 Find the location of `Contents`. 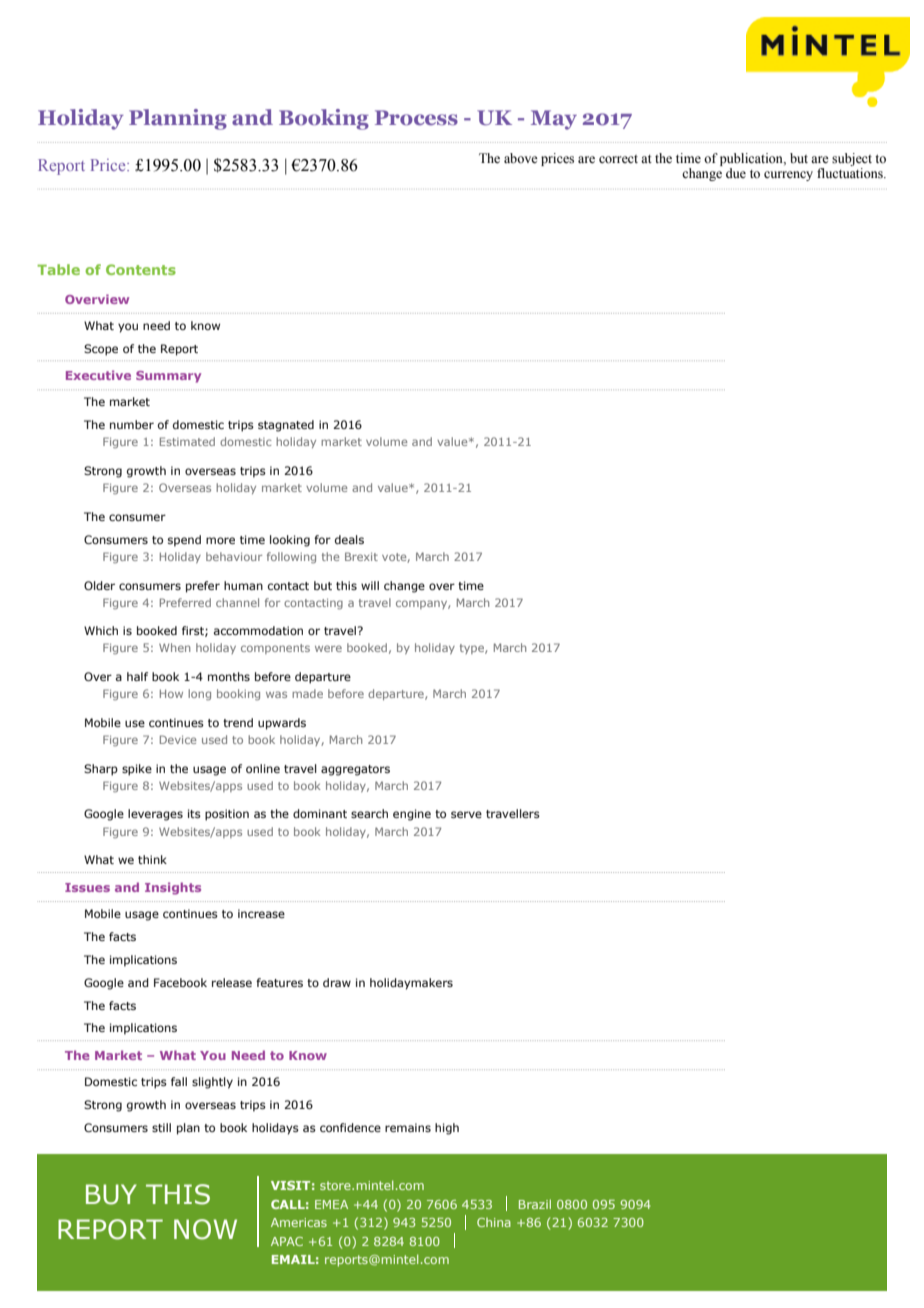

Contents is located at coordinates (141, 269).
